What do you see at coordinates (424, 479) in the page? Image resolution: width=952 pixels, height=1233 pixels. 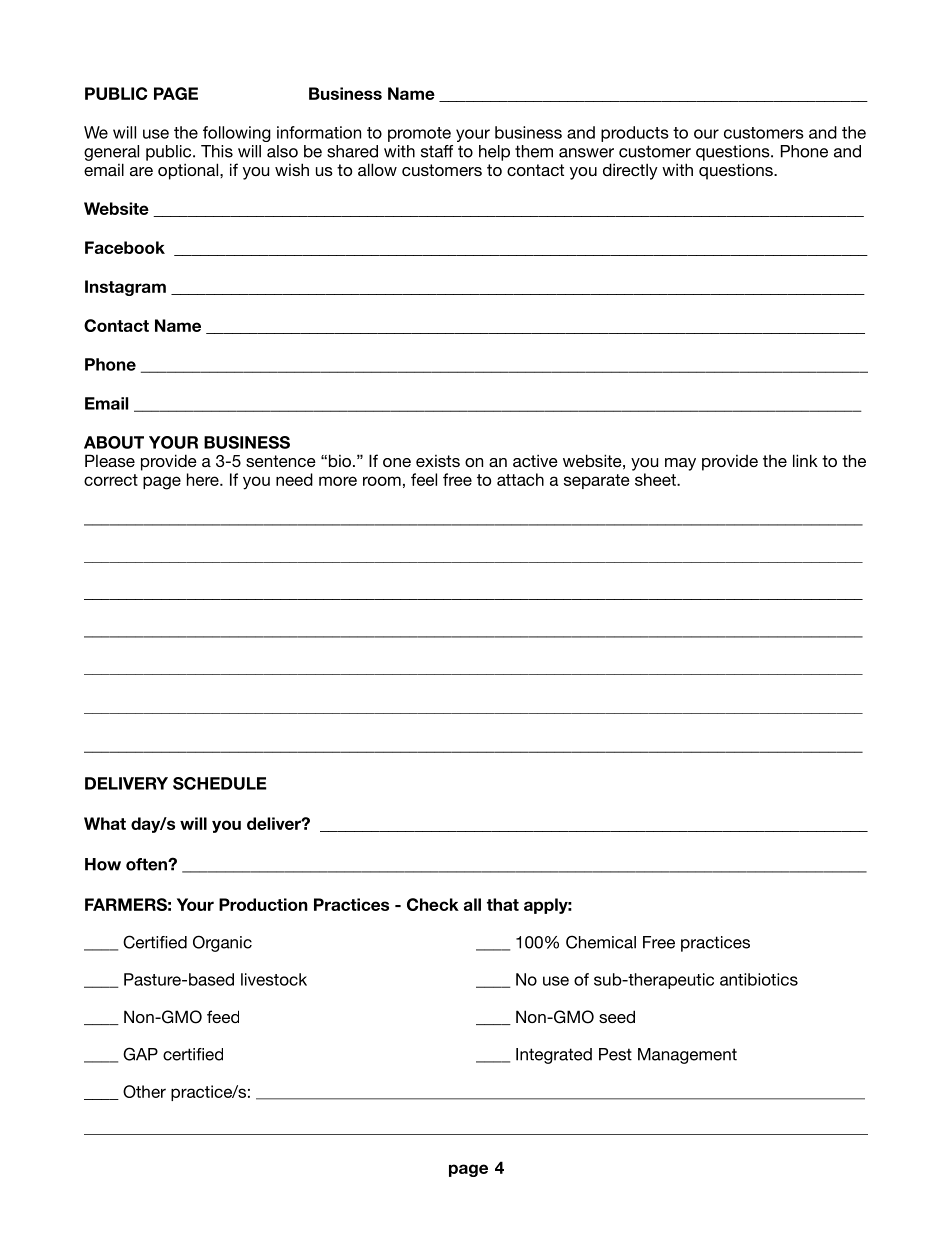 I see `feel` at bounding box center [424, 479].
